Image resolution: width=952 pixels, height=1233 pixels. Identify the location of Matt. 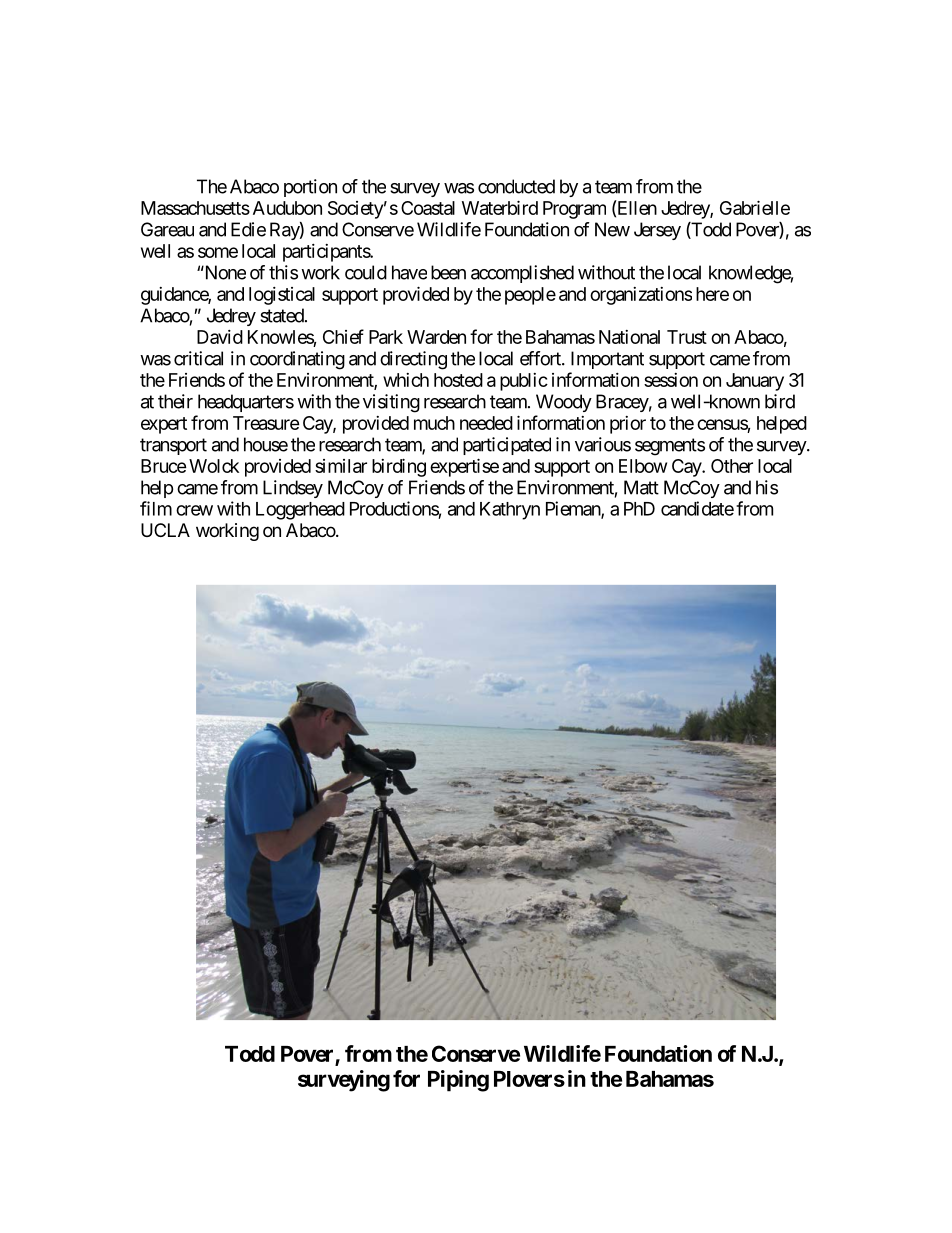
(641, 487).
